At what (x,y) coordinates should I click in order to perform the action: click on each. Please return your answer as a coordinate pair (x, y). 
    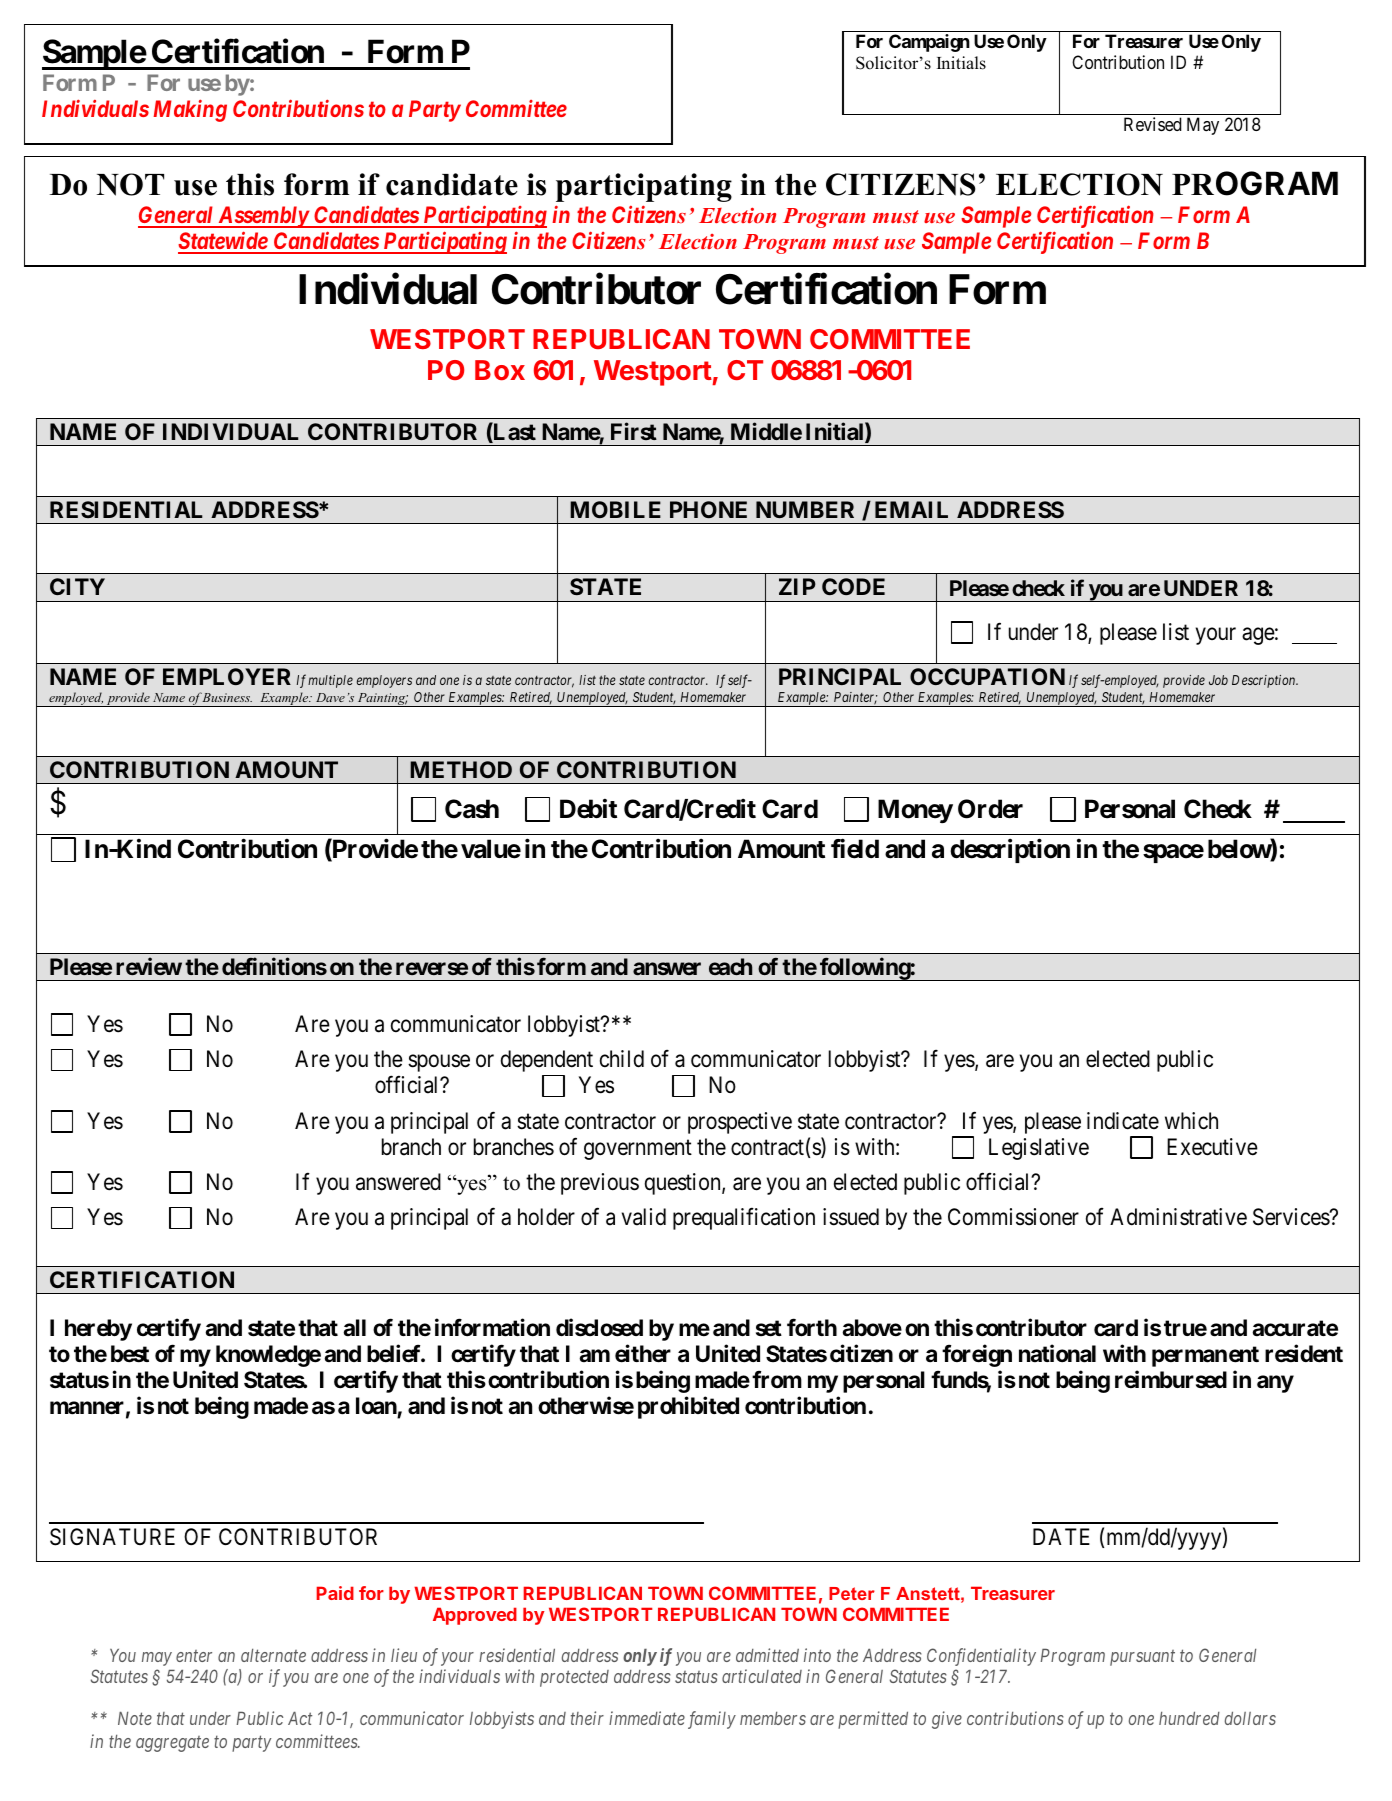
    Looking at the image, I should click on (730, 966).
